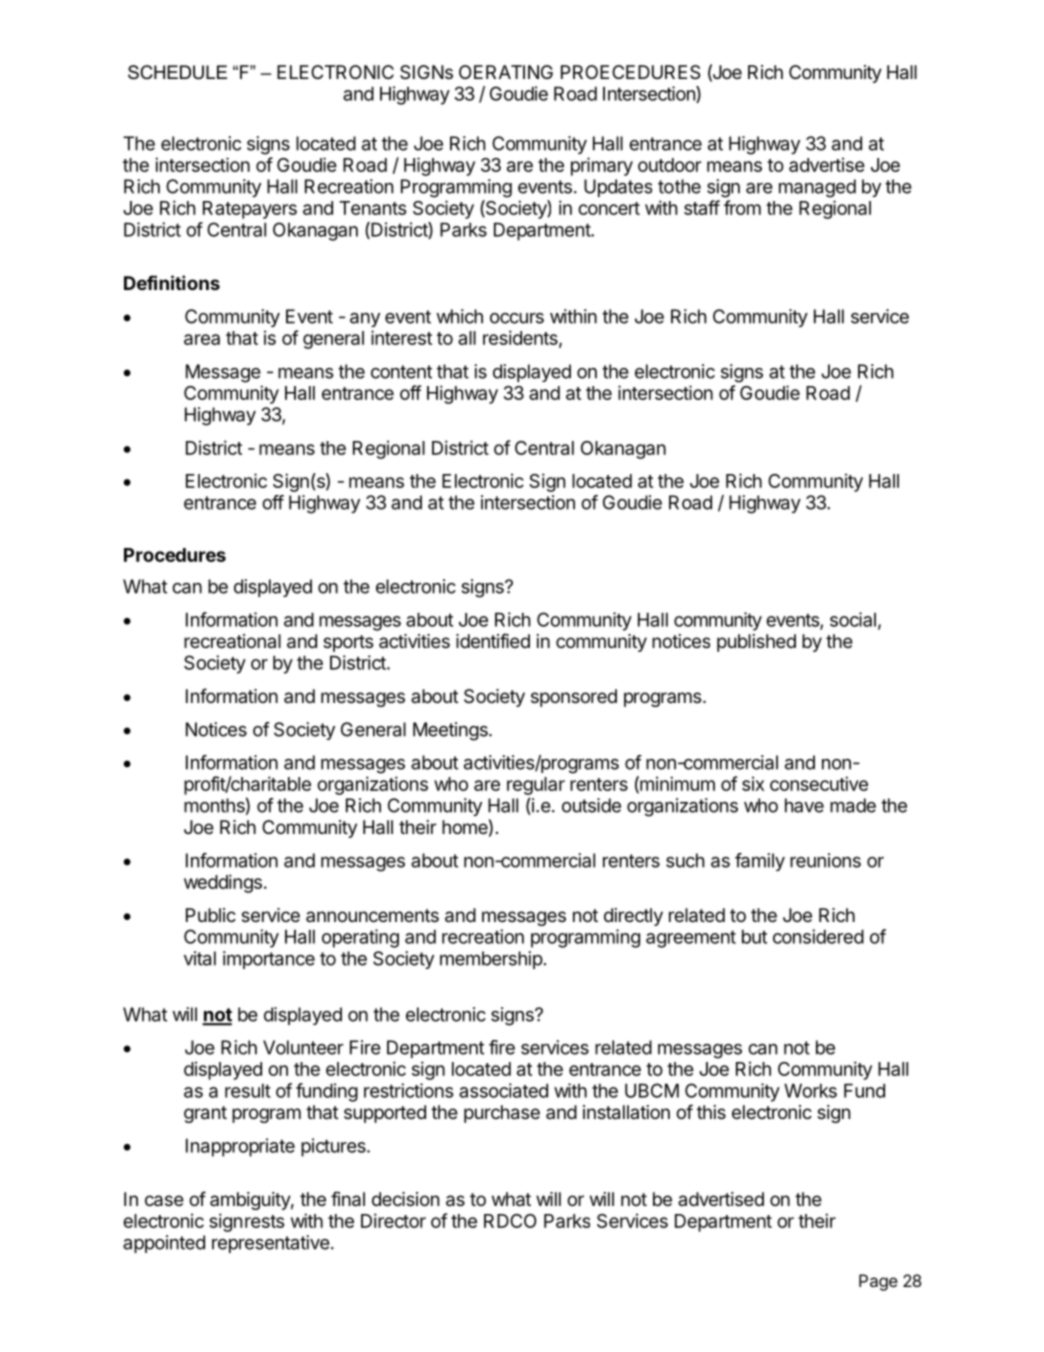 The image size is (1044, 1352). What do you see at coordinates (817, 188) in the screenshot?
I see `managed` at bounding box center [817, 188].
